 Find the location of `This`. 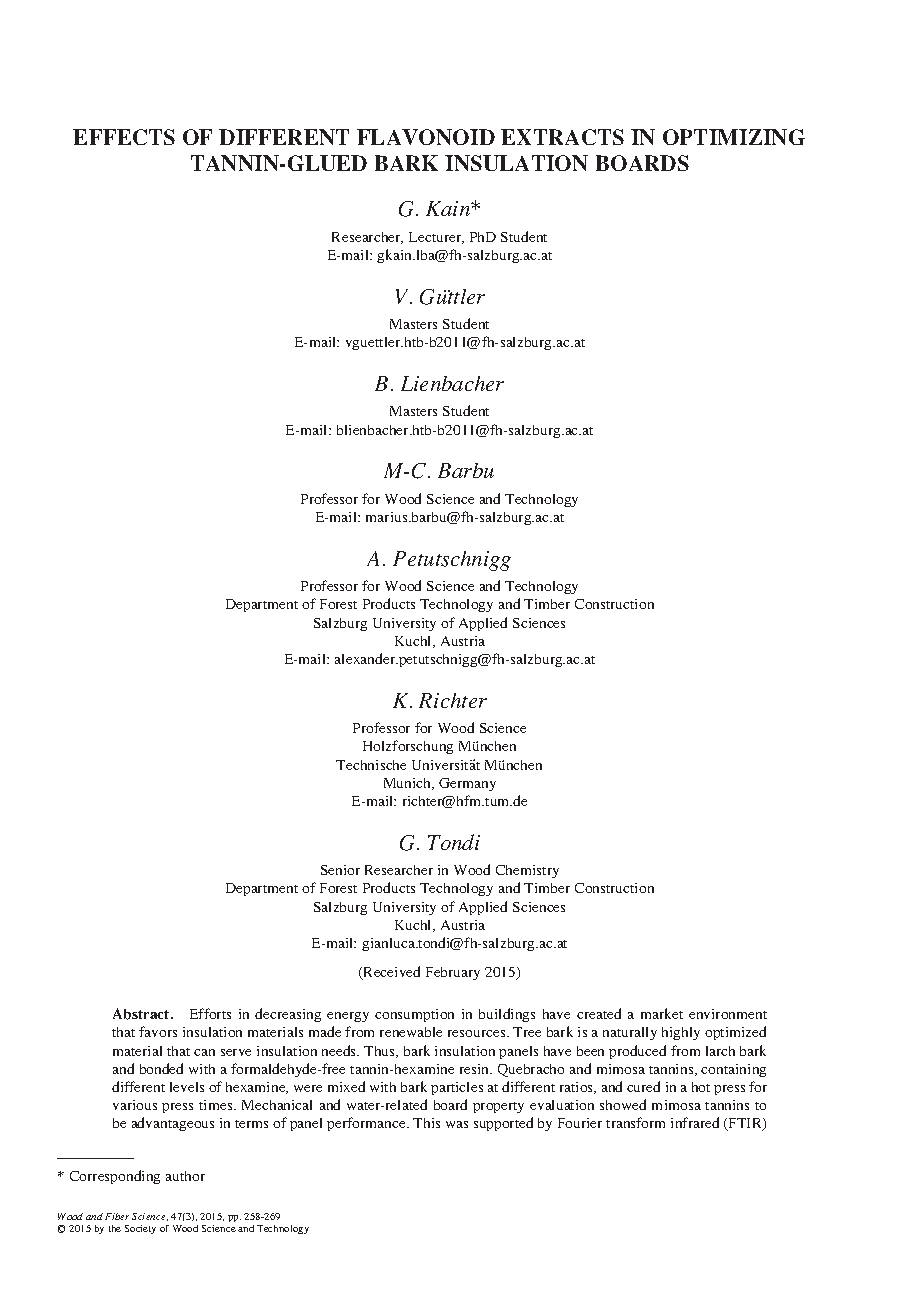

This is located at coordinates (426, 1123).
